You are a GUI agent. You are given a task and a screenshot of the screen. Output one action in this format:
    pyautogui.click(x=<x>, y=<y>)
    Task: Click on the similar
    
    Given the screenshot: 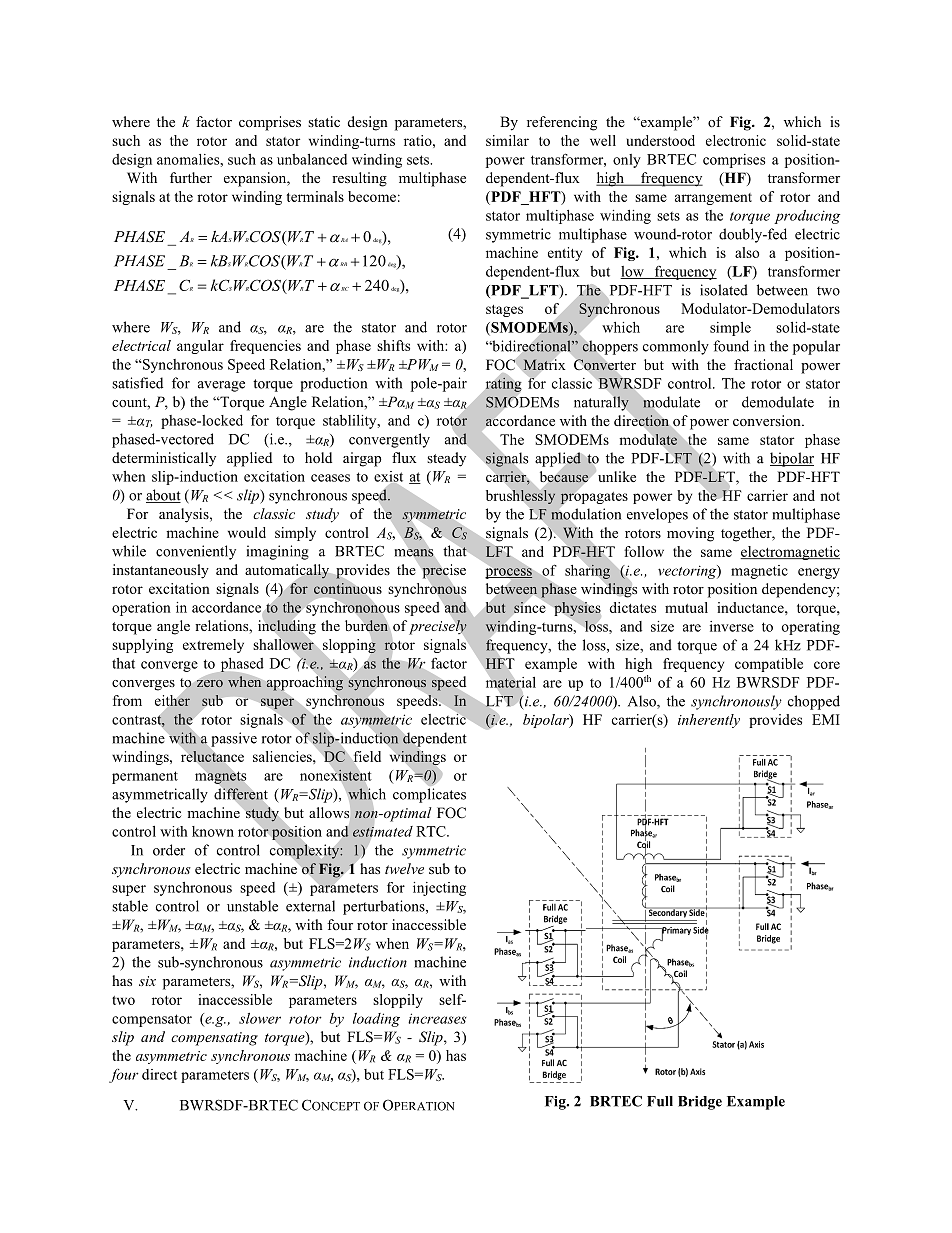 What is the action you would take?
    pyautogui.click(x=507, y=140)
